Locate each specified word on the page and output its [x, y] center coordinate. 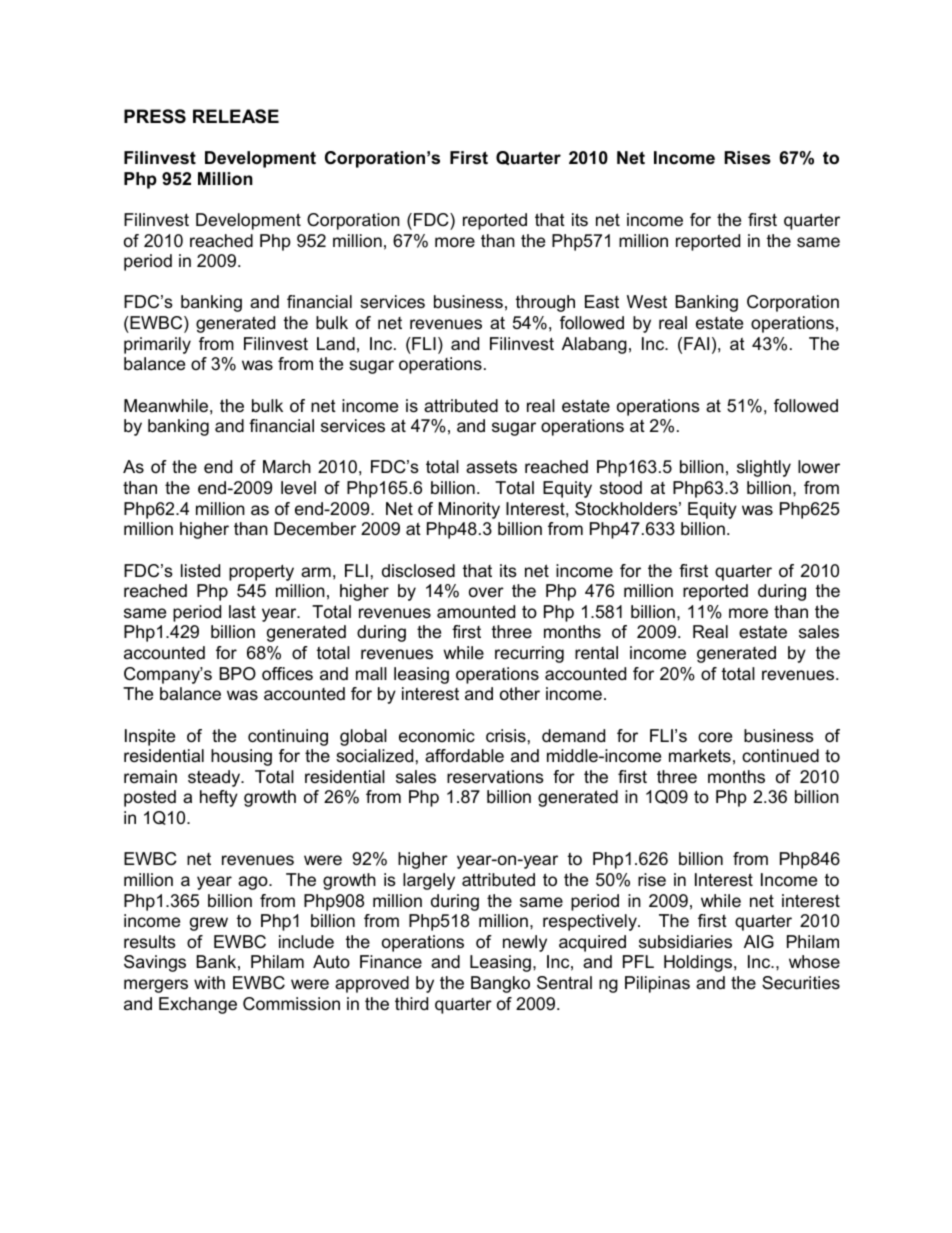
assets [491, 467]
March [287, 467]
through [545, 303]
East [602, 302]
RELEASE [236, 116]
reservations [495, 777]
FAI [696, 343]
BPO [237, 673]
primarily [157, 345]
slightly [764, 468]
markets [700, 756]
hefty [219, 798]
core [715, 737]
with [209, 982]
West [647, 302]
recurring [529, 654]
